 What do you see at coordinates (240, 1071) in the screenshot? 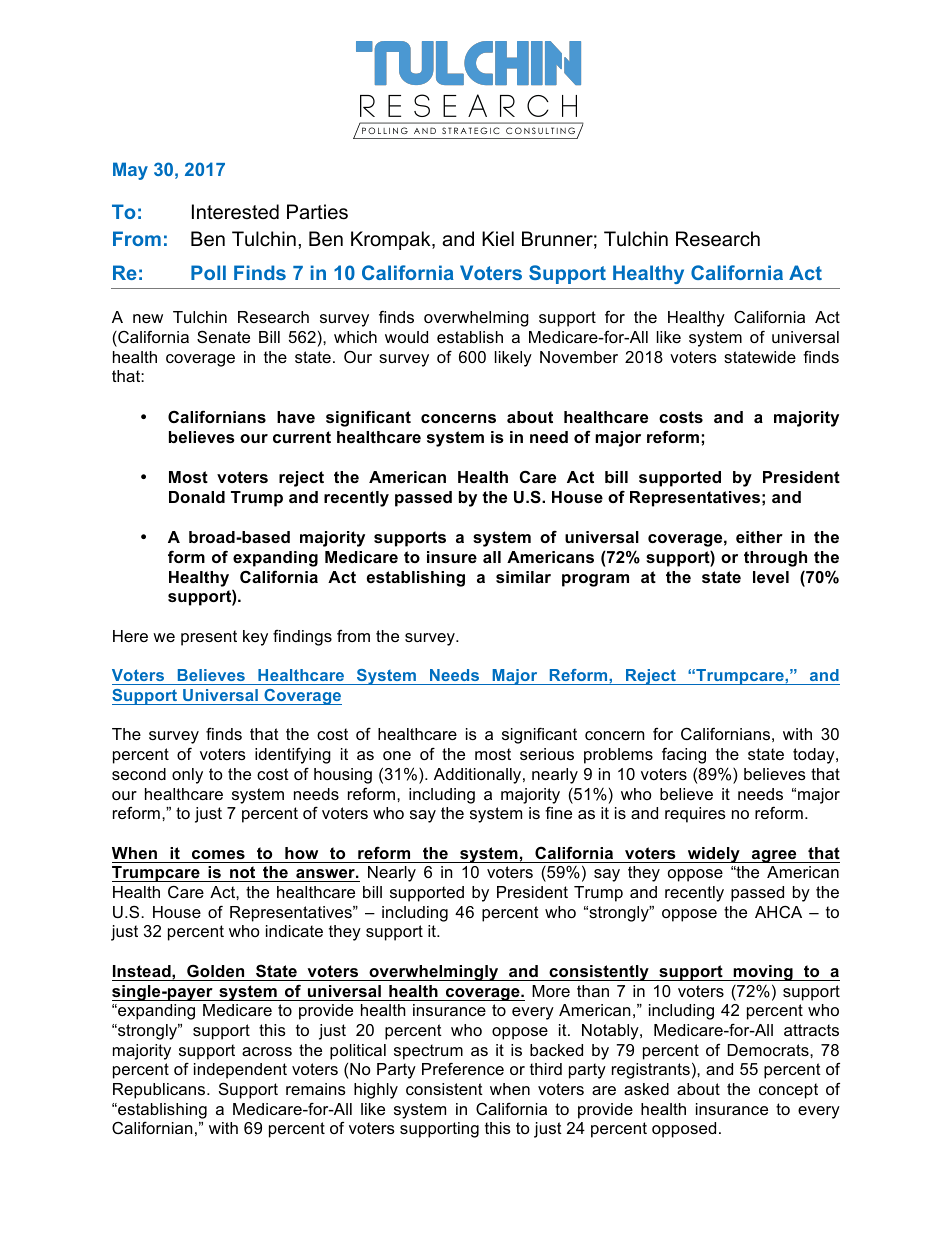
I see `independent` at bounding box center [240, 1071].
